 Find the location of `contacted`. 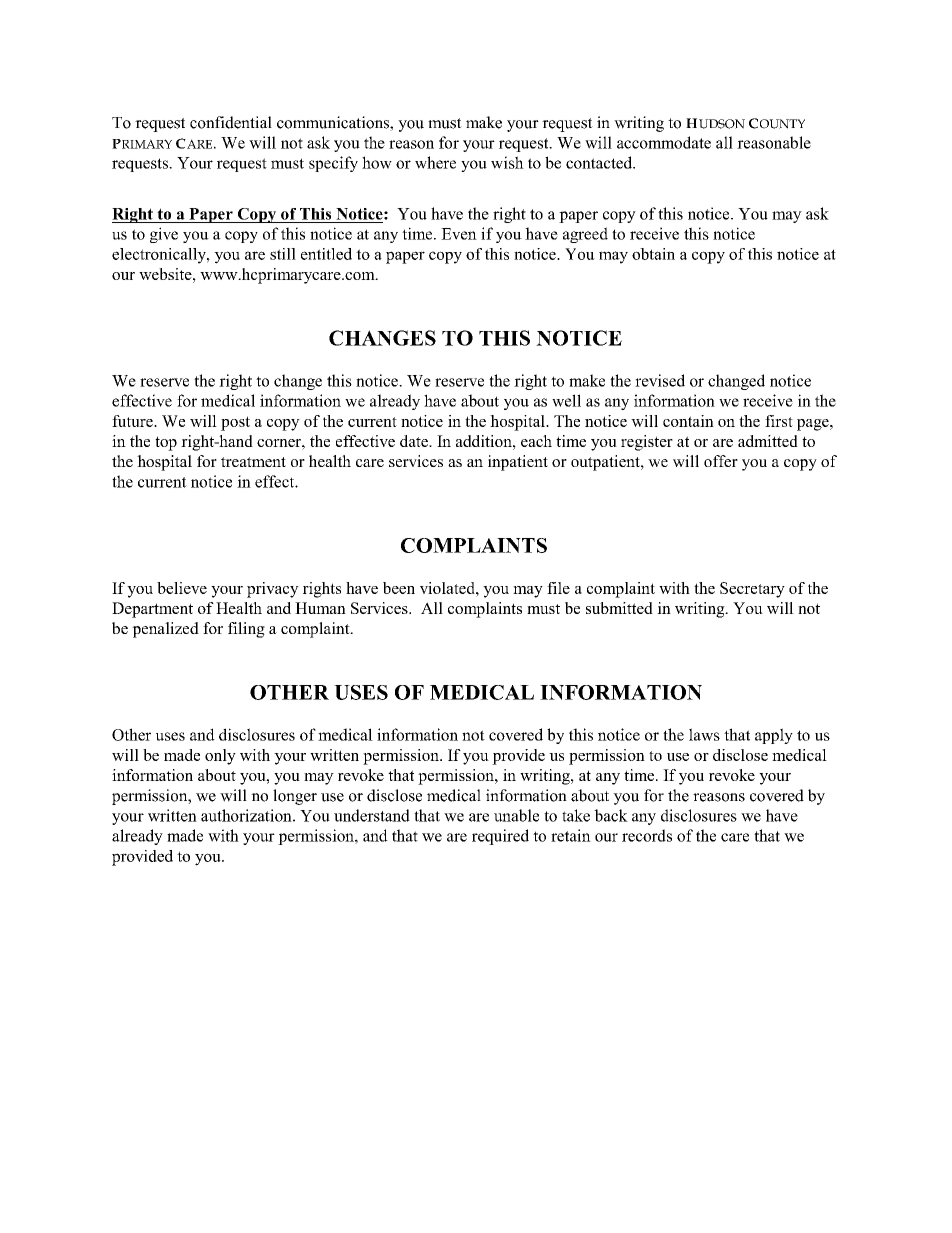

contacted is located at coordinates (600, 162).
